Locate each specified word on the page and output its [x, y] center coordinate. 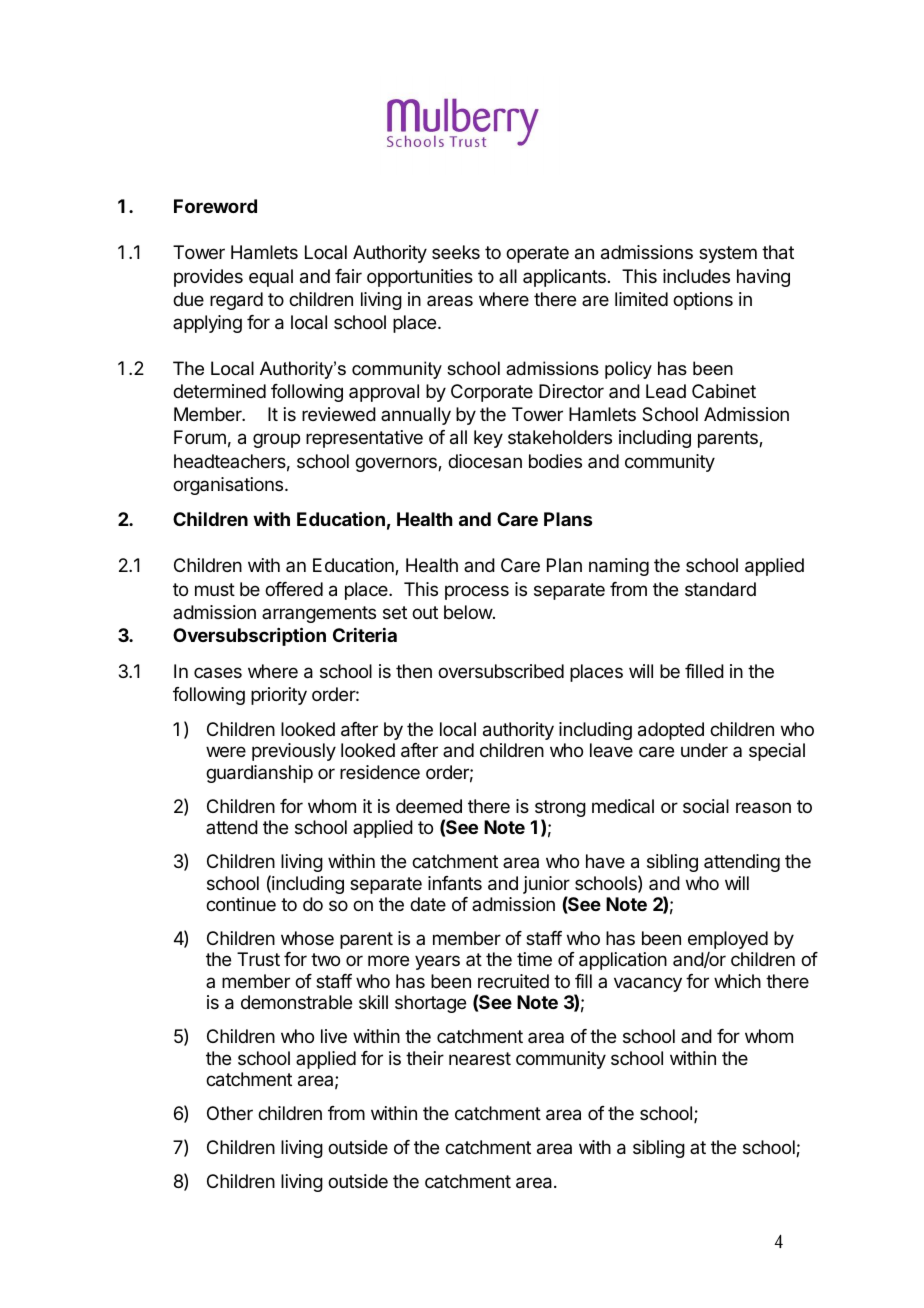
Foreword [215, 206]
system [728, 254]
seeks [456, 252]
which [737, 981]
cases [218, 672]
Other [230, 1113]
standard [720, 589]
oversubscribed [501, 671]
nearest [480, 1058]
